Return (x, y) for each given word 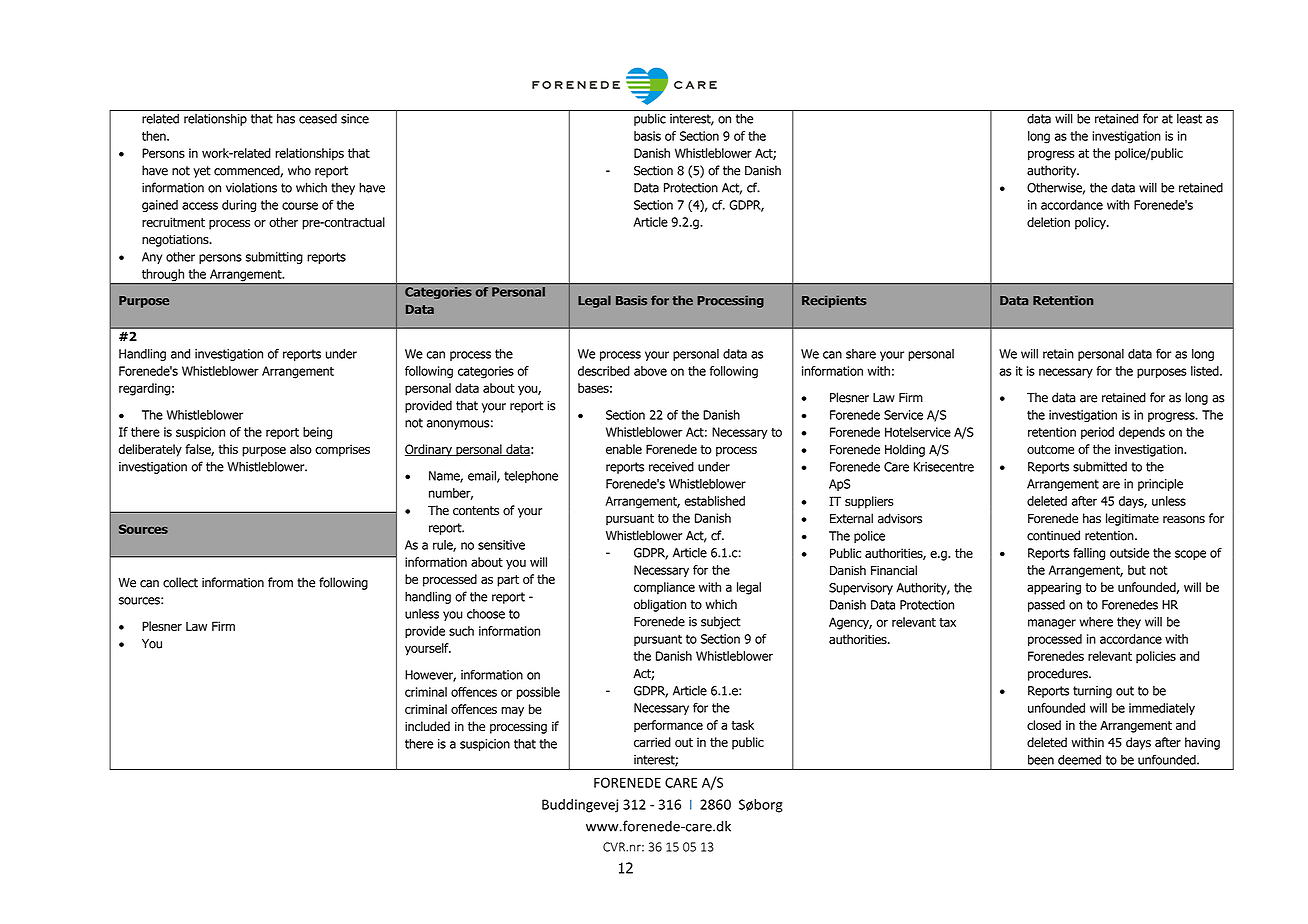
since (355, 119)
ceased (318, 119)
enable (624, 449)
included (427, 726)
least (1189, 119)
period (1097, 433)
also (301, 449)
